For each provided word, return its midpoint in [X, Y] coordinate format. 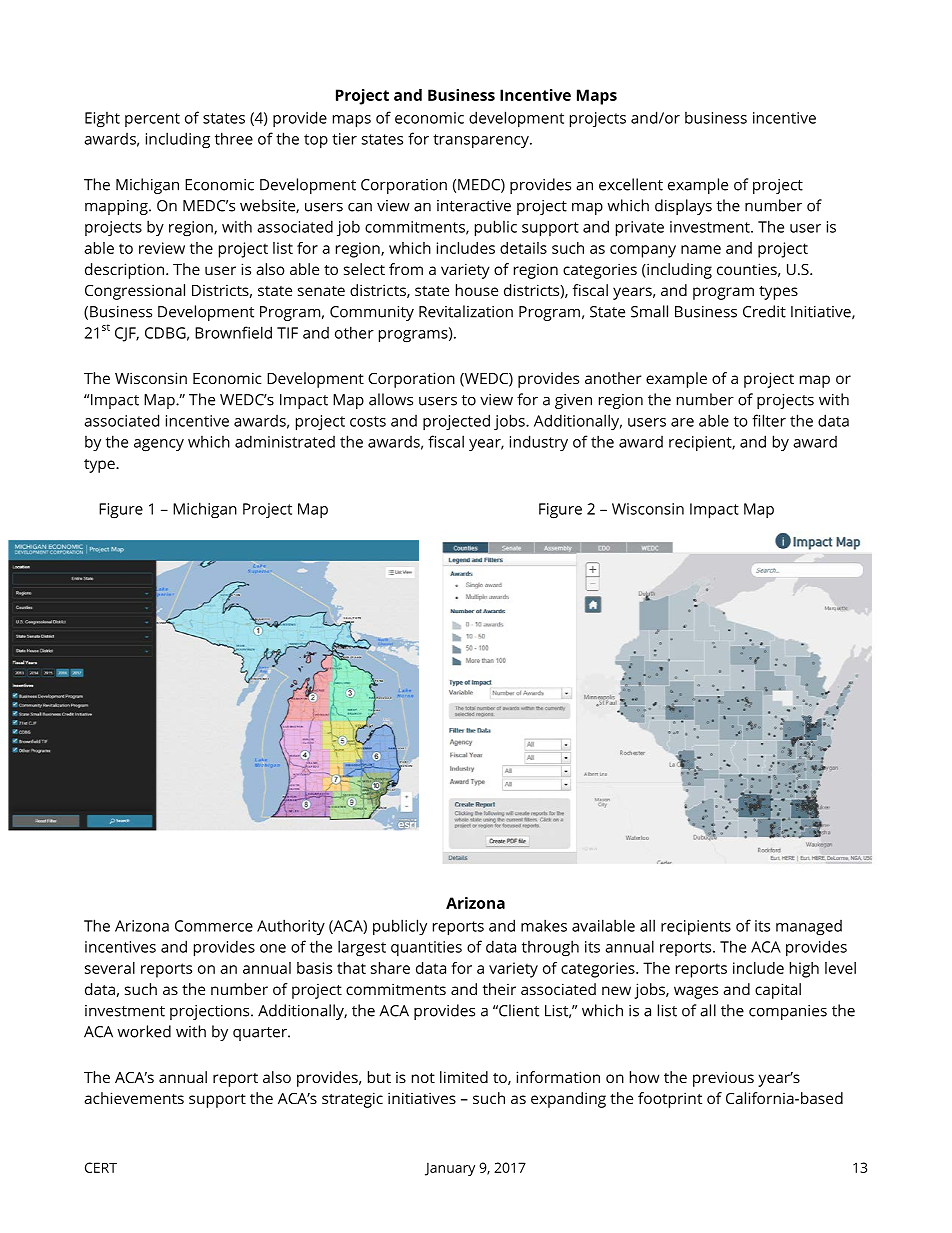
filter [769, 420]
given [573, 401]
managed [809, 928]
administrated [285, 441]
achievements [134, 1098]
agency [159, 445]
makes [544, 925]
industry [539, 443]
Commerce [214, 926]
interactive [474, 206]
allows [391, 399]
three [234, 138]
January [450, 1169]
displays [683, 207]
